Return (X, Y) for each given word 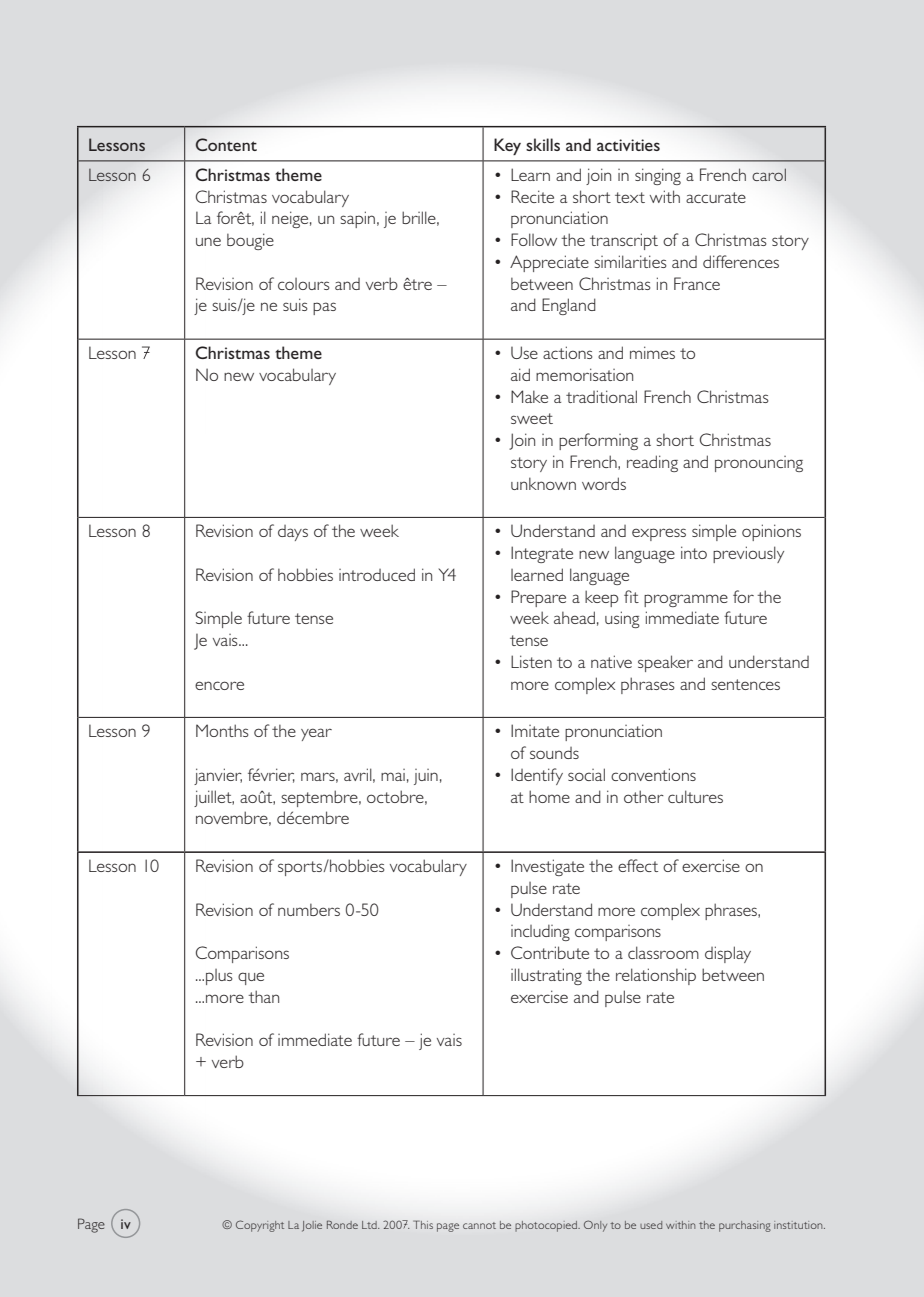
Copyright (260, 1226)
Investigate (547, 867)
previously (748, 554)
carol (769, 174)
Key (507, 146)
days (293, 533)
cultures (695, 796)
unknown (543, 483)
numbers (309, 909)
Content (226, 144)
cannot (479, 1225)
